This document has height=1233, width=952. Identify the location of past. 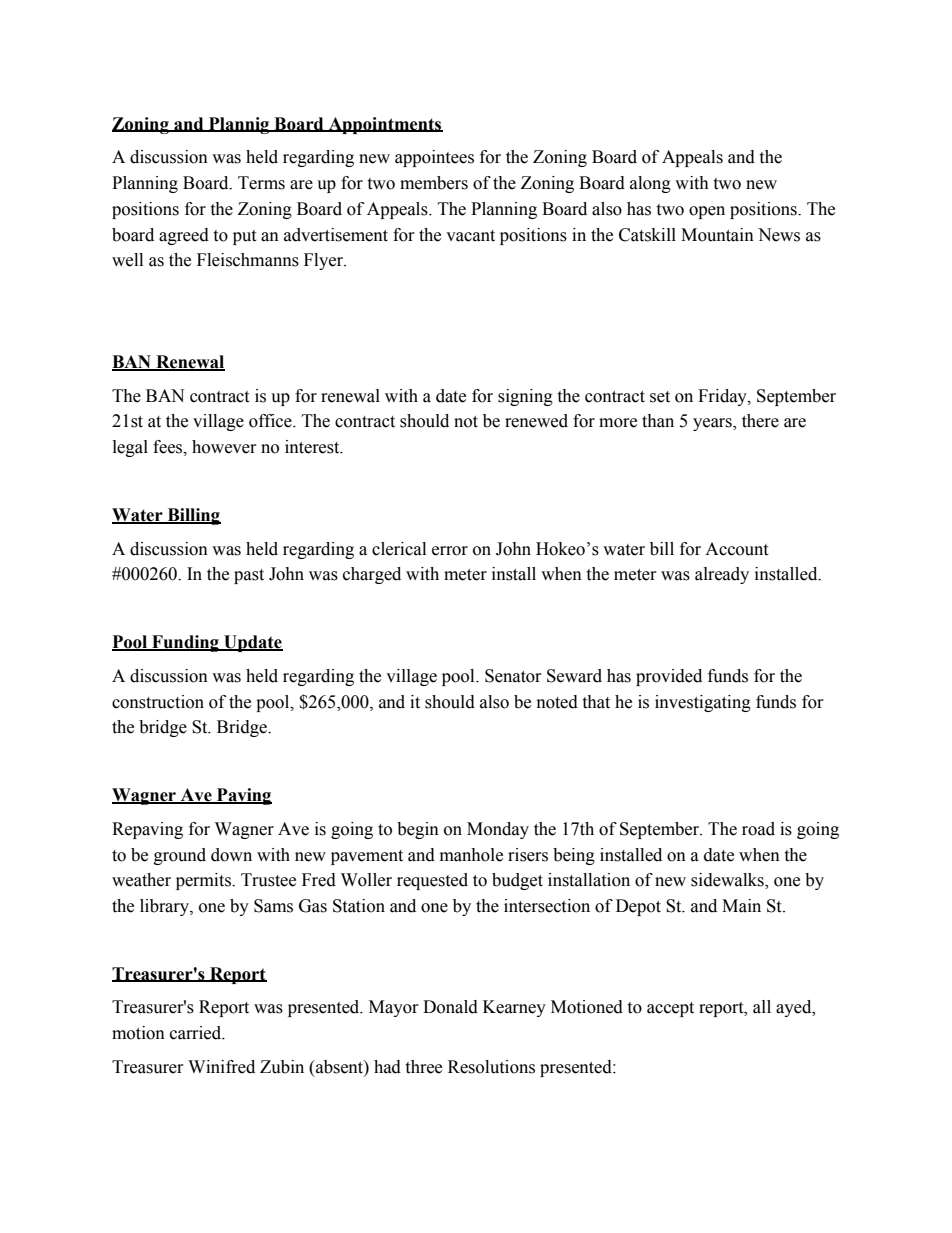
(249, 576).
